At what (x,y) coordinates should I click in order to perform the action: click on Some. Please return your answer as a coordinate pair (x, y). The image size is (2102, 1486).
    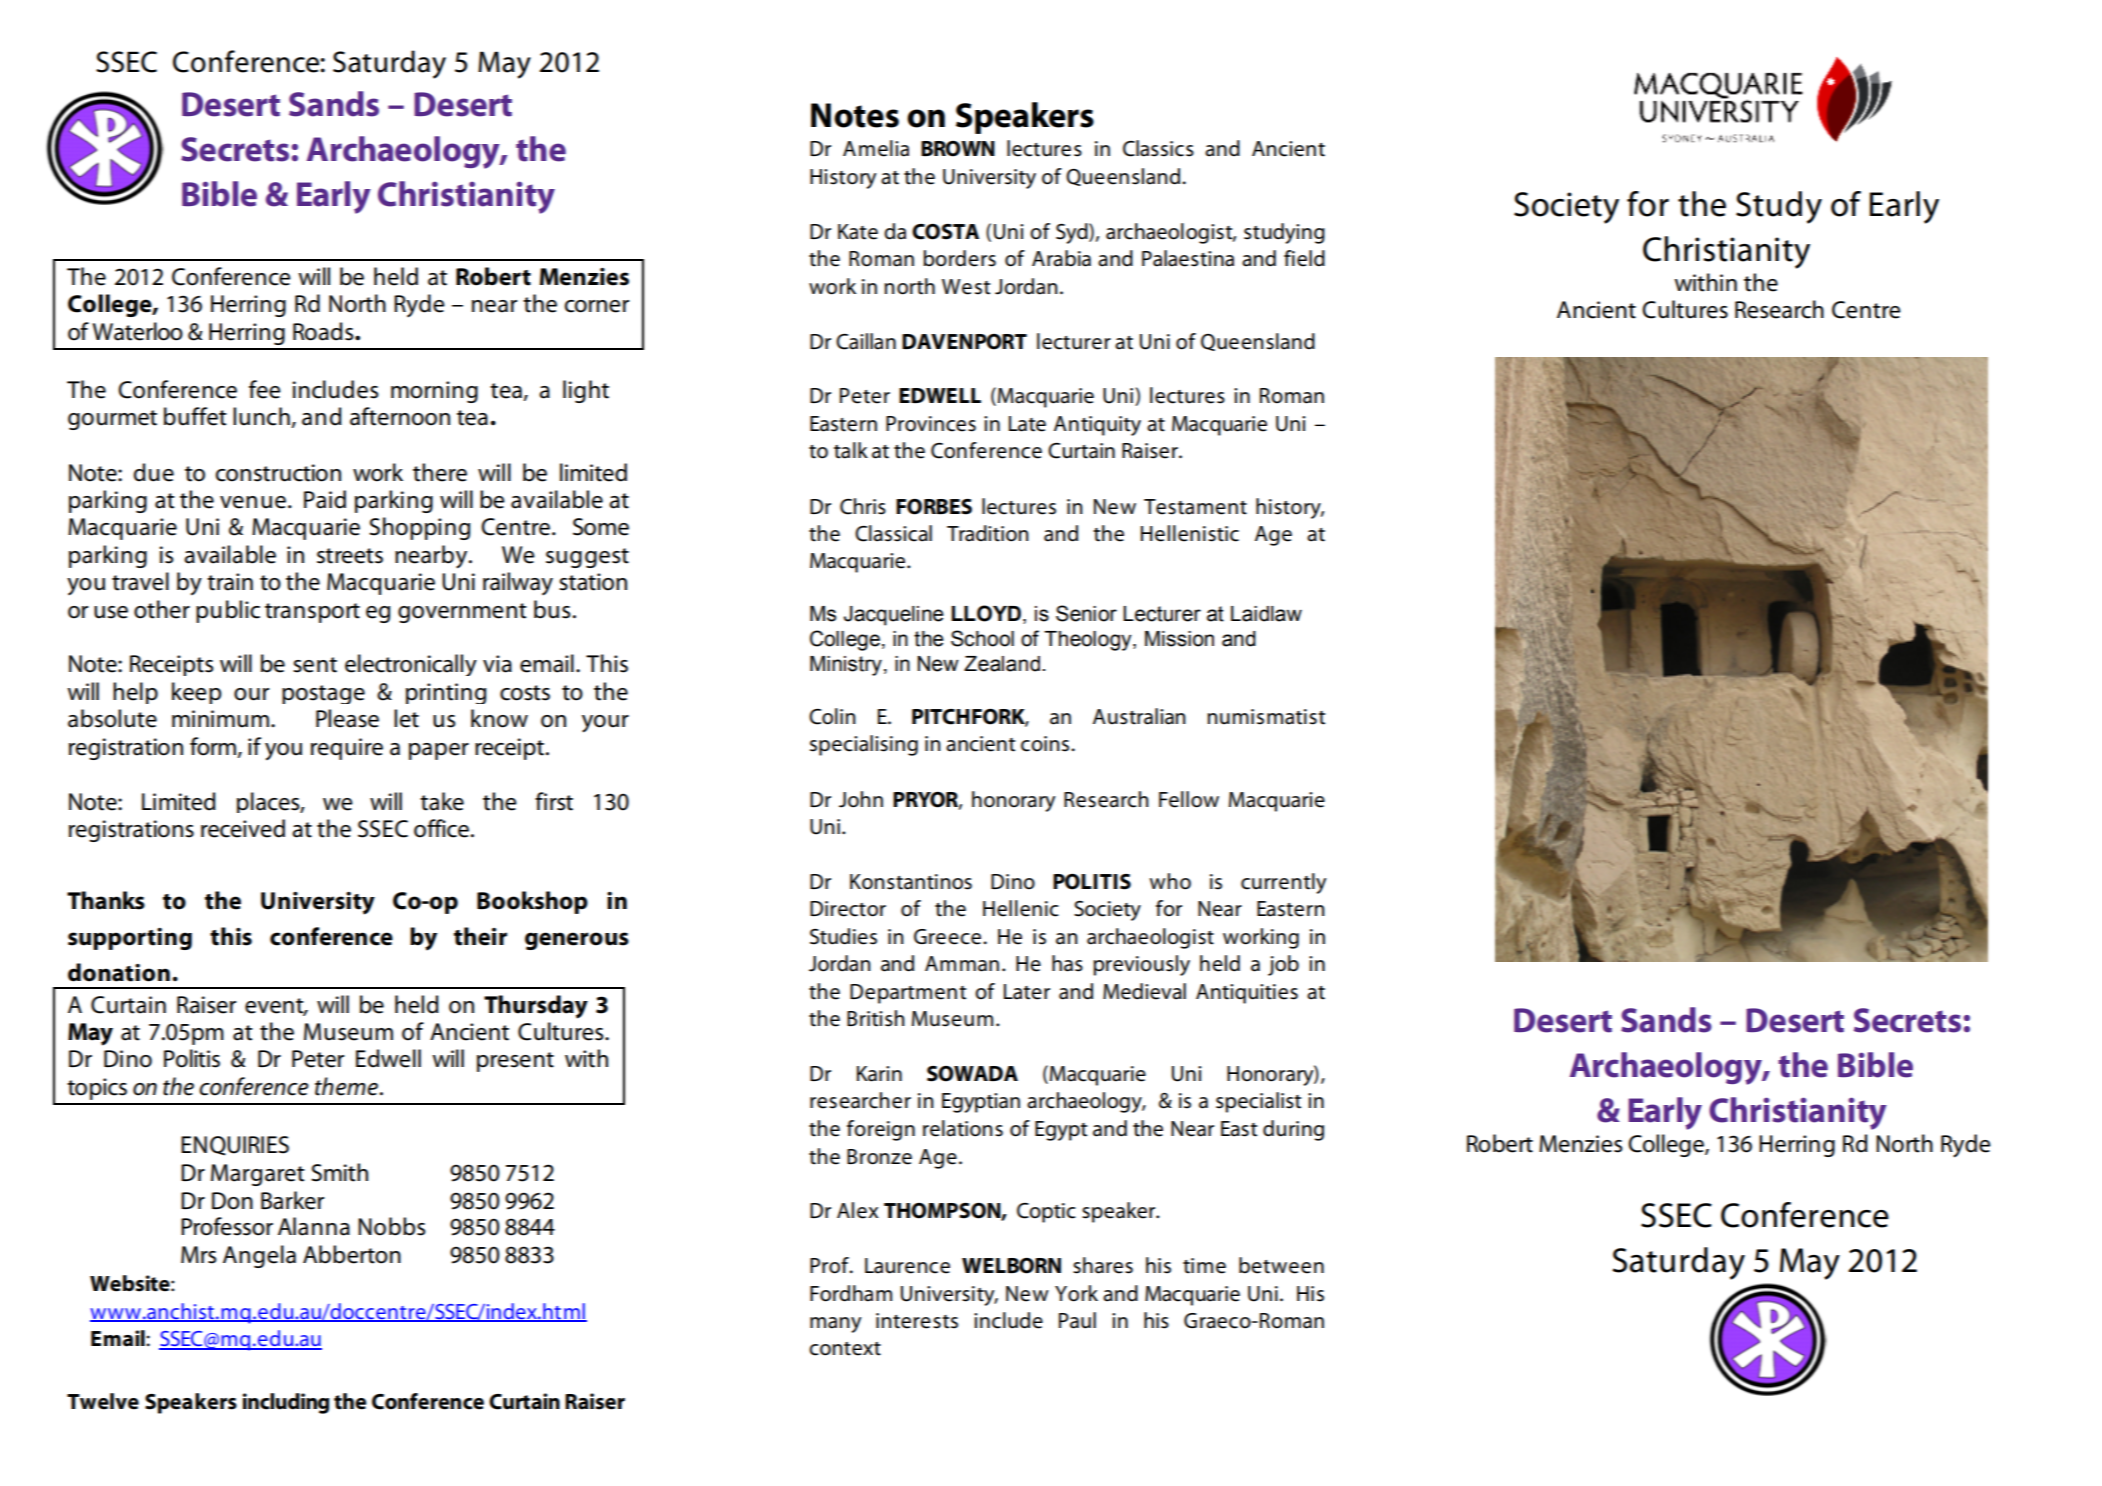
    Looking at the image, I should click on (601, 527).
